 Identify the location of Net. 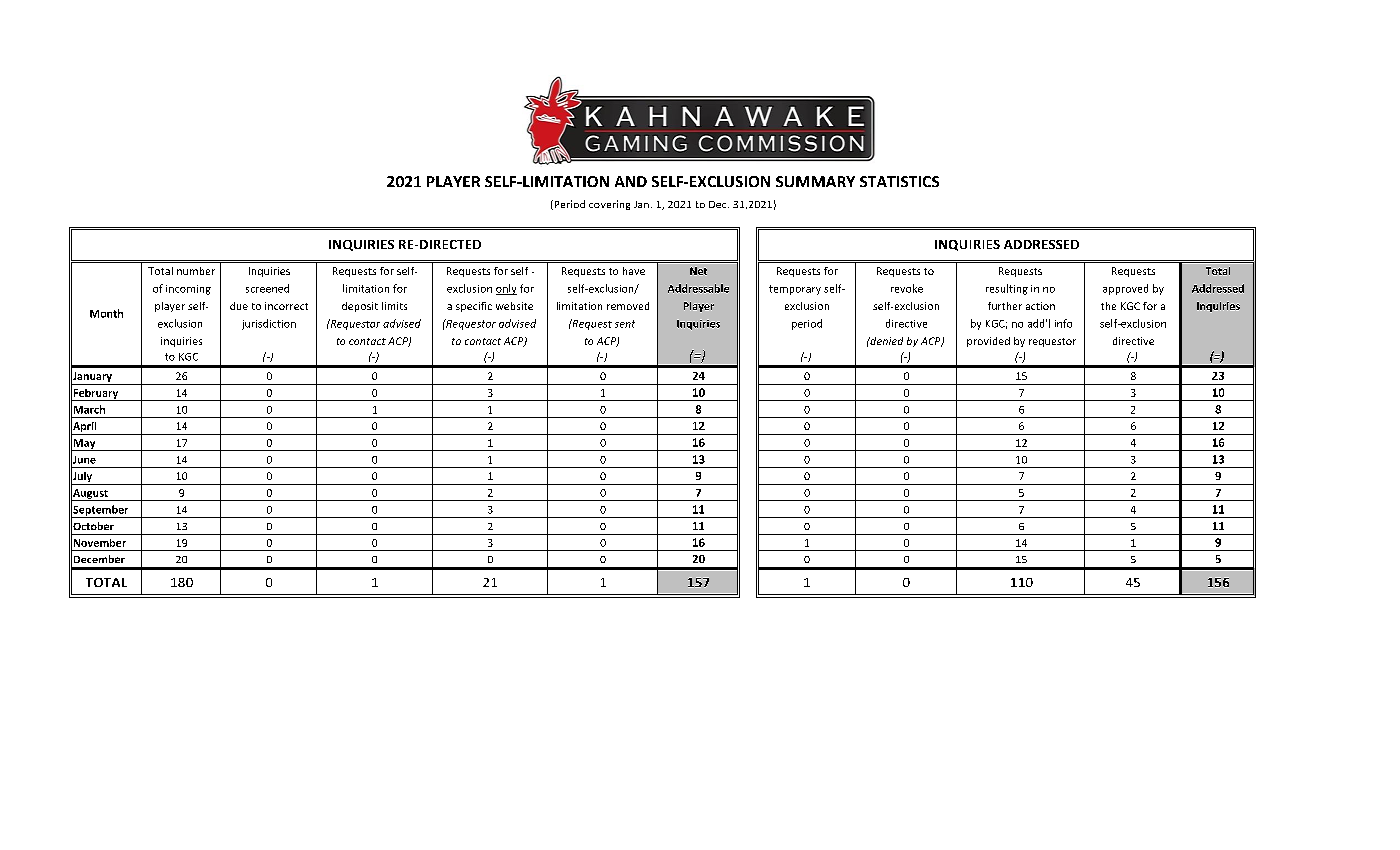
(698, 271).
